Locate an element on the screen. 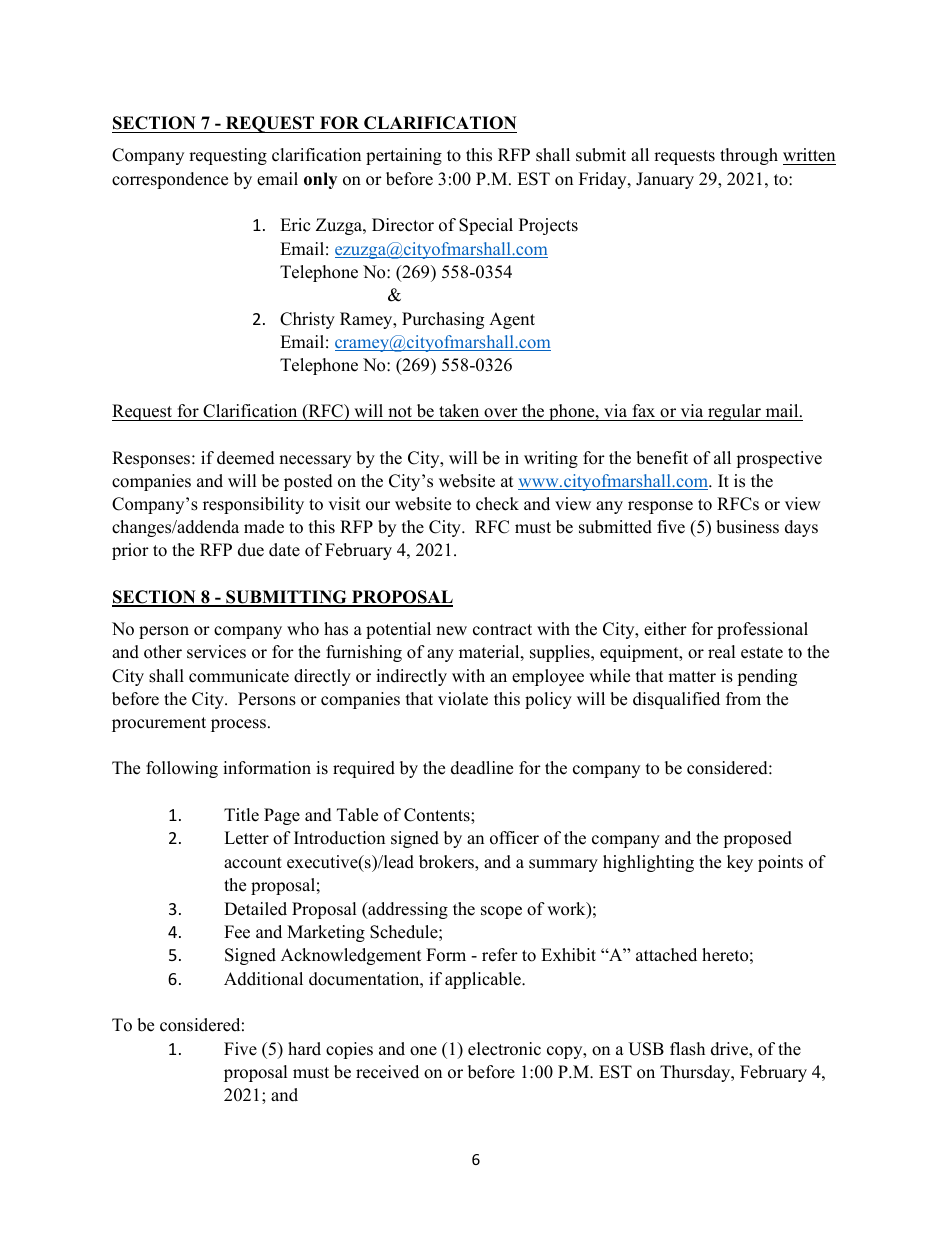 This screenshot has height=1233, width=952. flash is located at coordinates (687, 1049).
